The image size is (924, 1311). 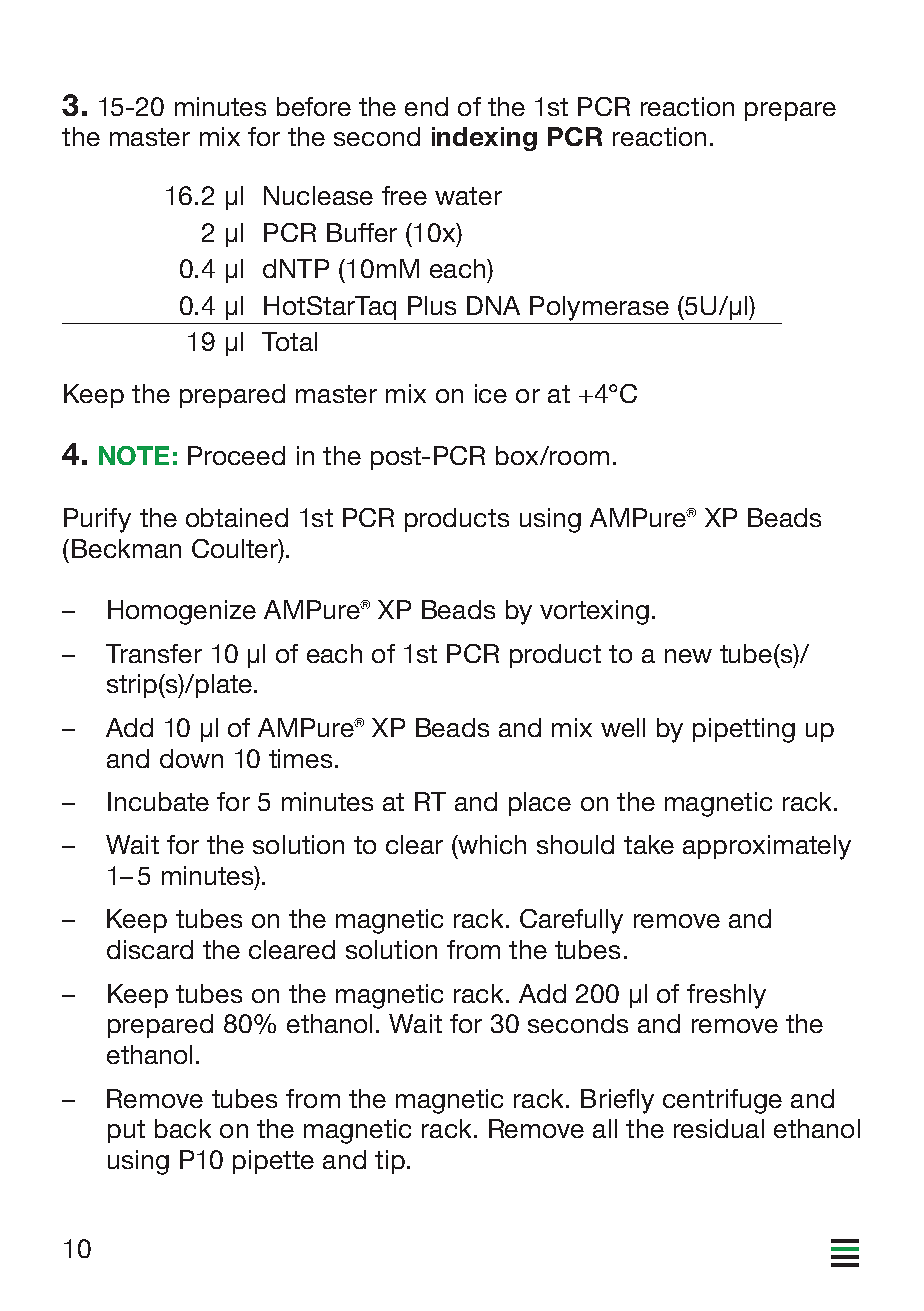 I want to click on take, so click(x=649, y=844).
